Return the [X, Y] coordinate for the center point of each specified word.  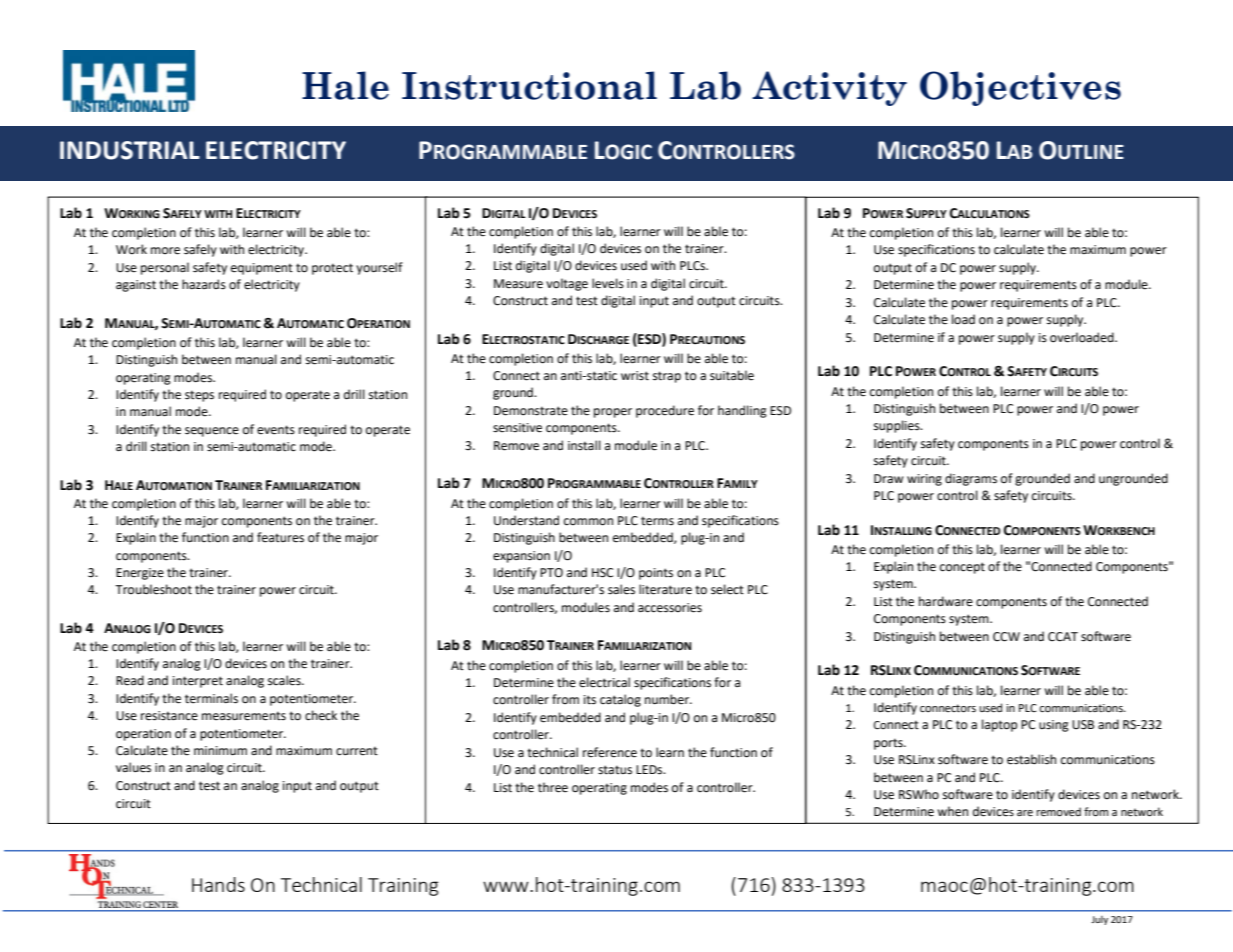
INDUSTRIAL [130, 150]
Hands [218, 884]
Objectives [1020, 88]
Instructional [529, 85]
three [553, 787]
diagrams [971, 479]
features [280, 537]
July [1099, 920]
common [588, 522]
